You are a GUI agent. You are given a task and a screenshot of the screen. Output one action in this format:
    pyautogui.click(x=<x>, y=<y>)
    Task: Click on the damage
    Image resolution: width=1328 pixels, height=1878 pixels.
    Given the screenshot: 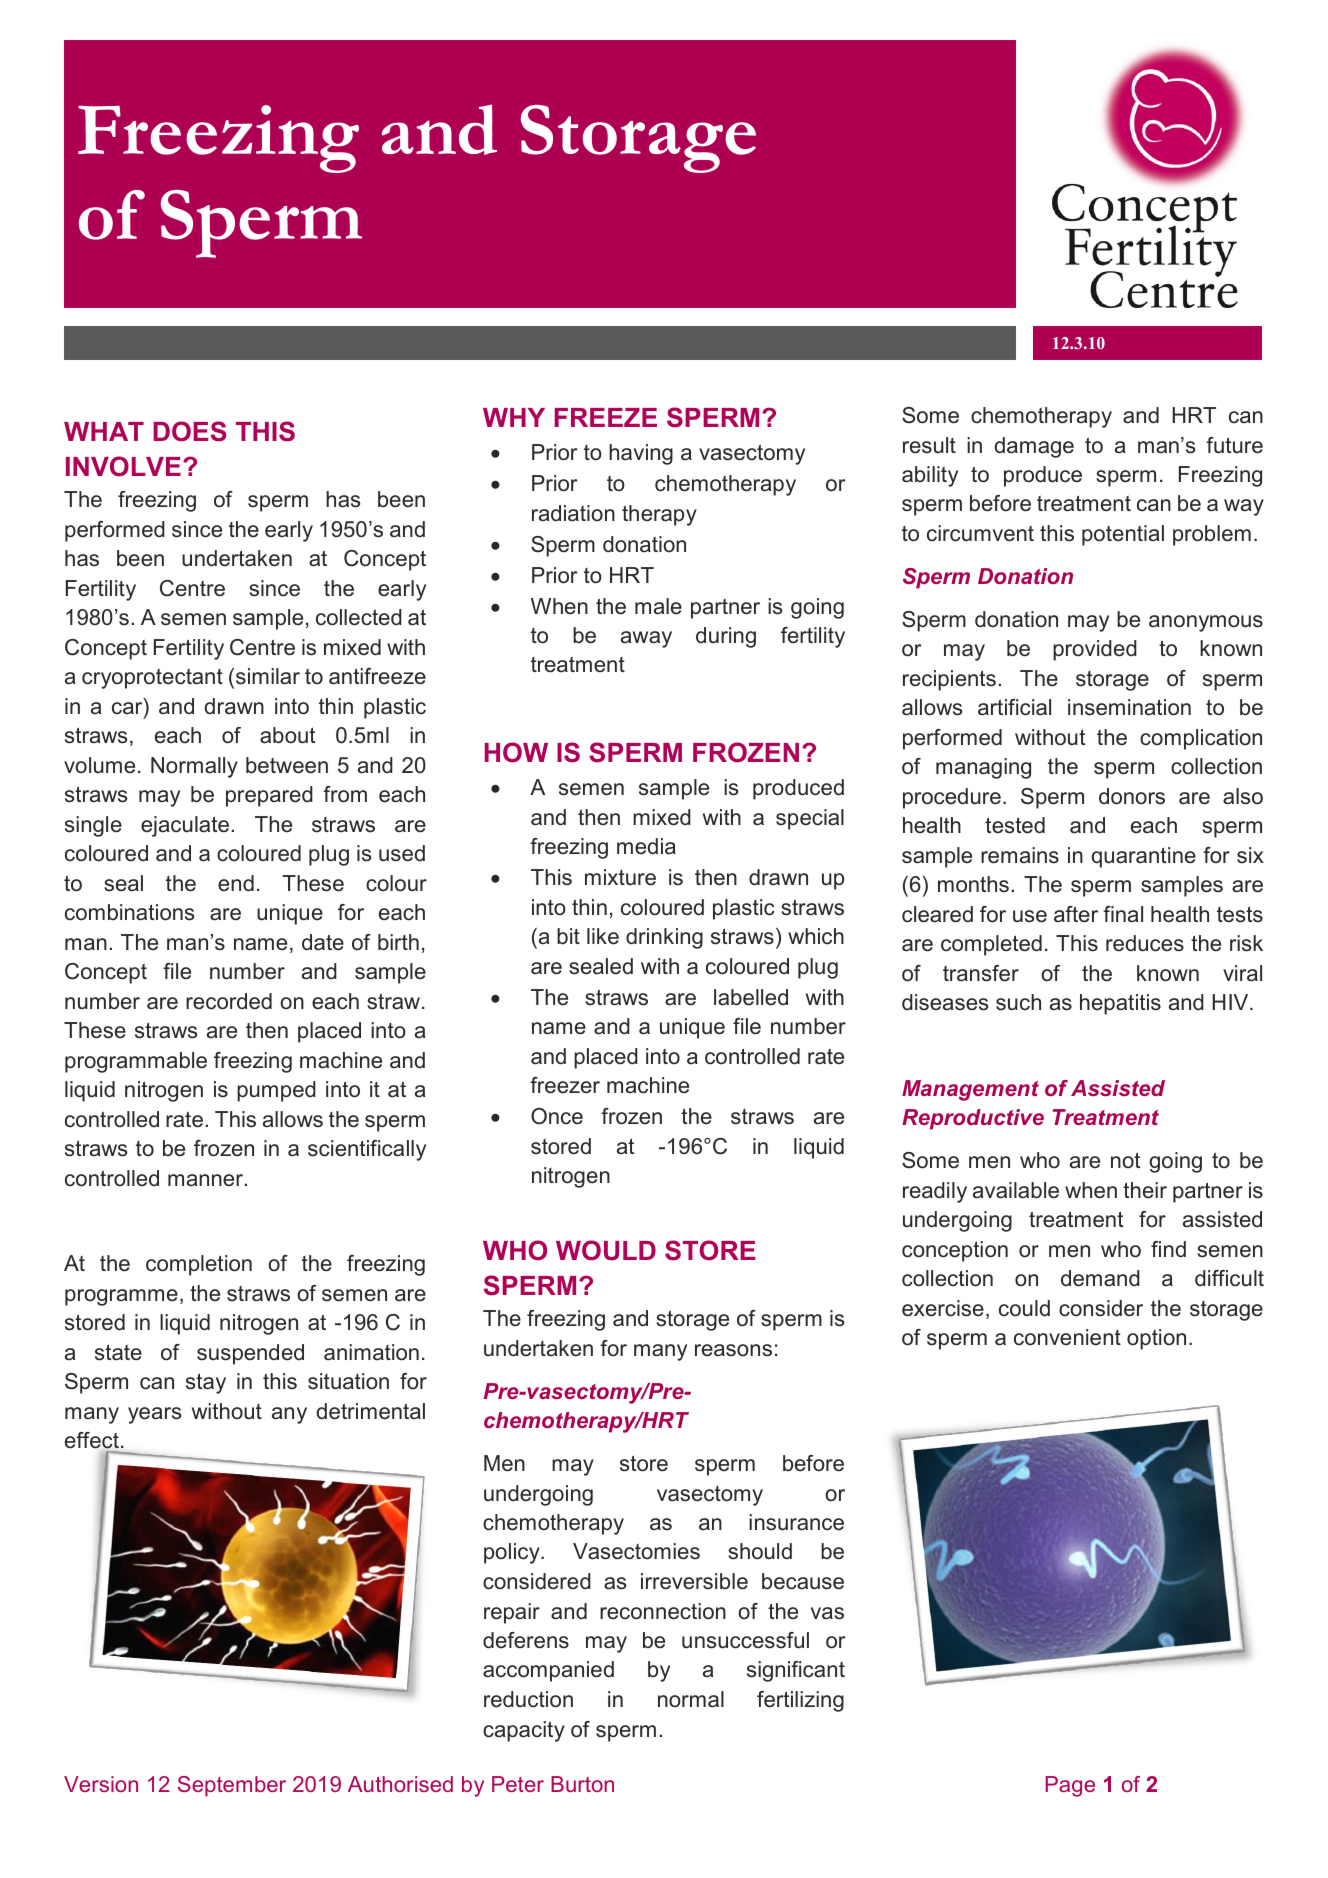 What is the action you would take?
    pyautogui.click(x=1034, y=447)
